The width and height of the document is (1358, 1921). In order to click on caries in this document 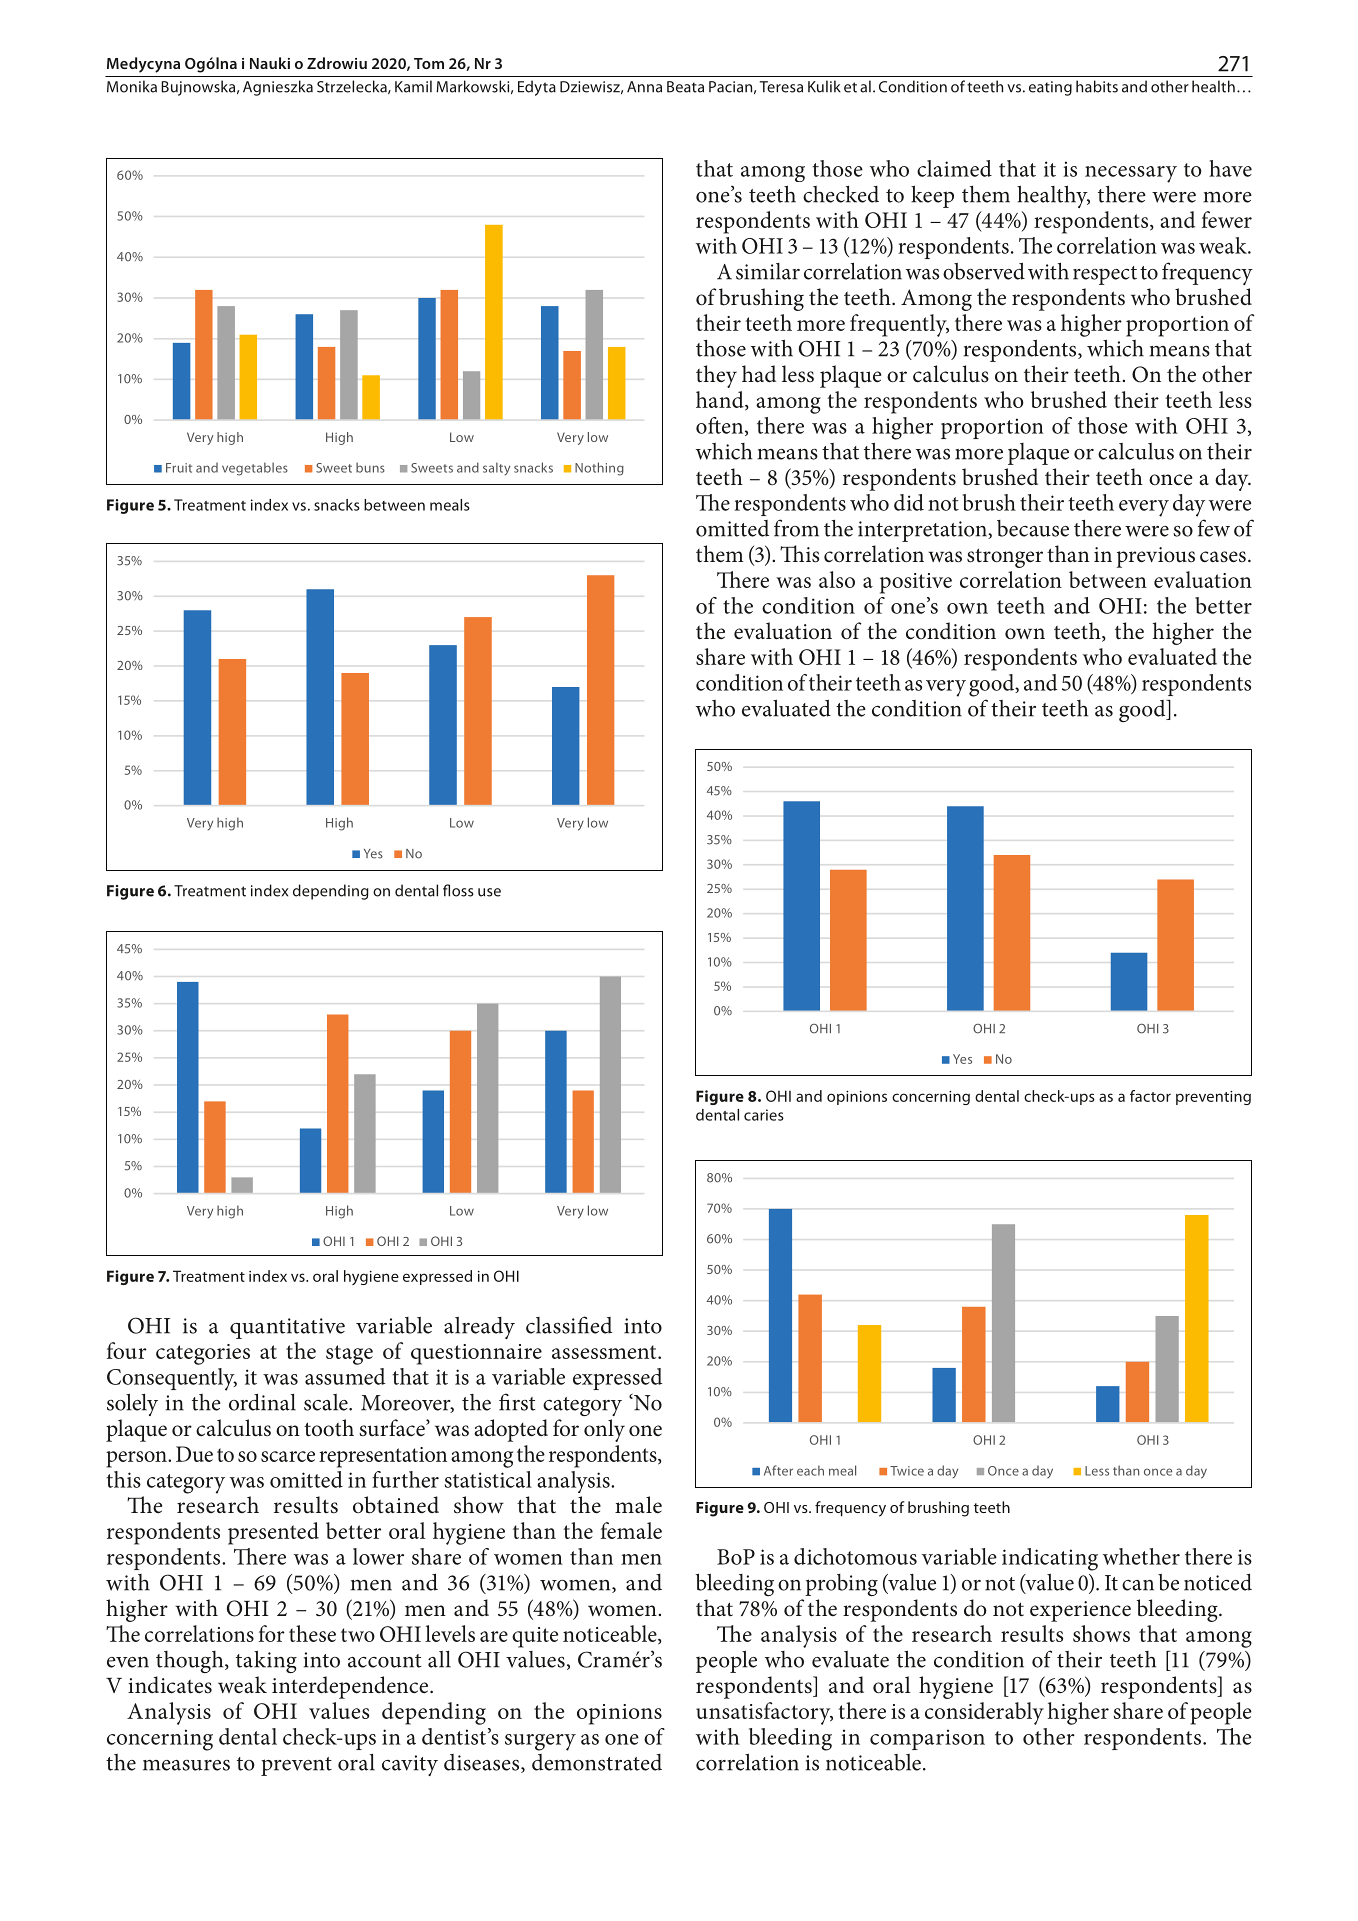, I will do `click(764, 1115)`.
